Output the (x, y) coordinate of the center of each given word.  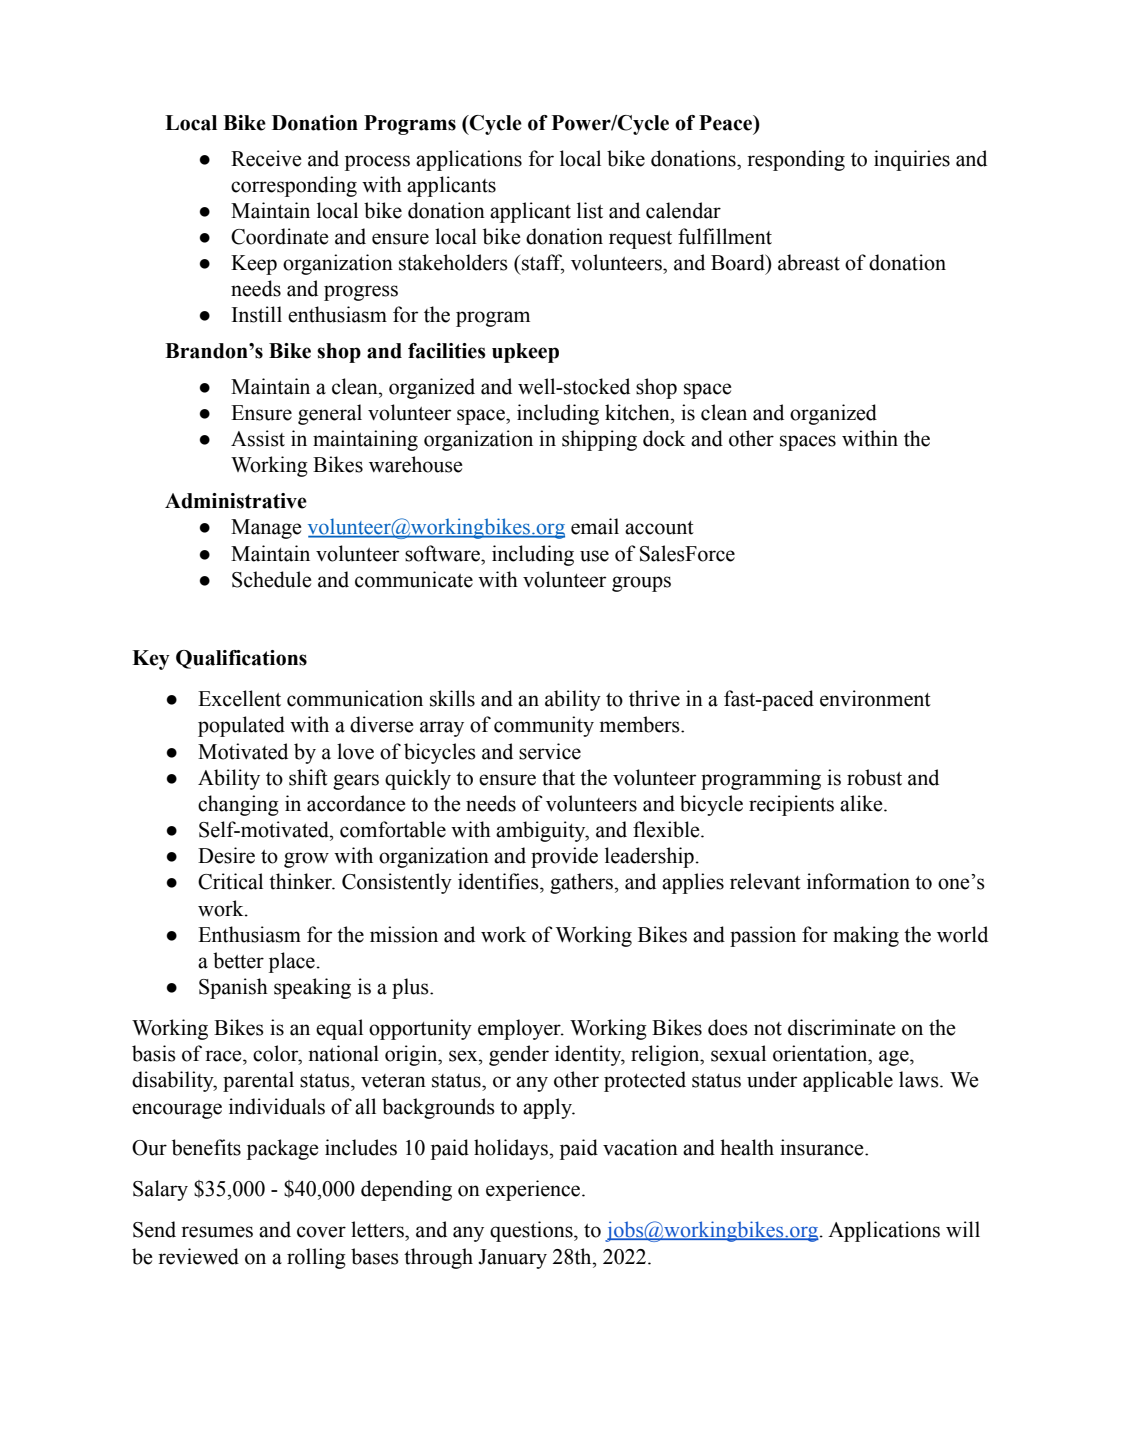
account (659, 528)
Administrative (236, 501)
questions (532, 1231)
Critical (230, 881)
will (963, 1229)
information (858, 881)
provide (564, 857)
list (590, 210)
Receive (266, 158)
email (595, 526)
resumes (217, 1232)
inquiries (912, 160)
